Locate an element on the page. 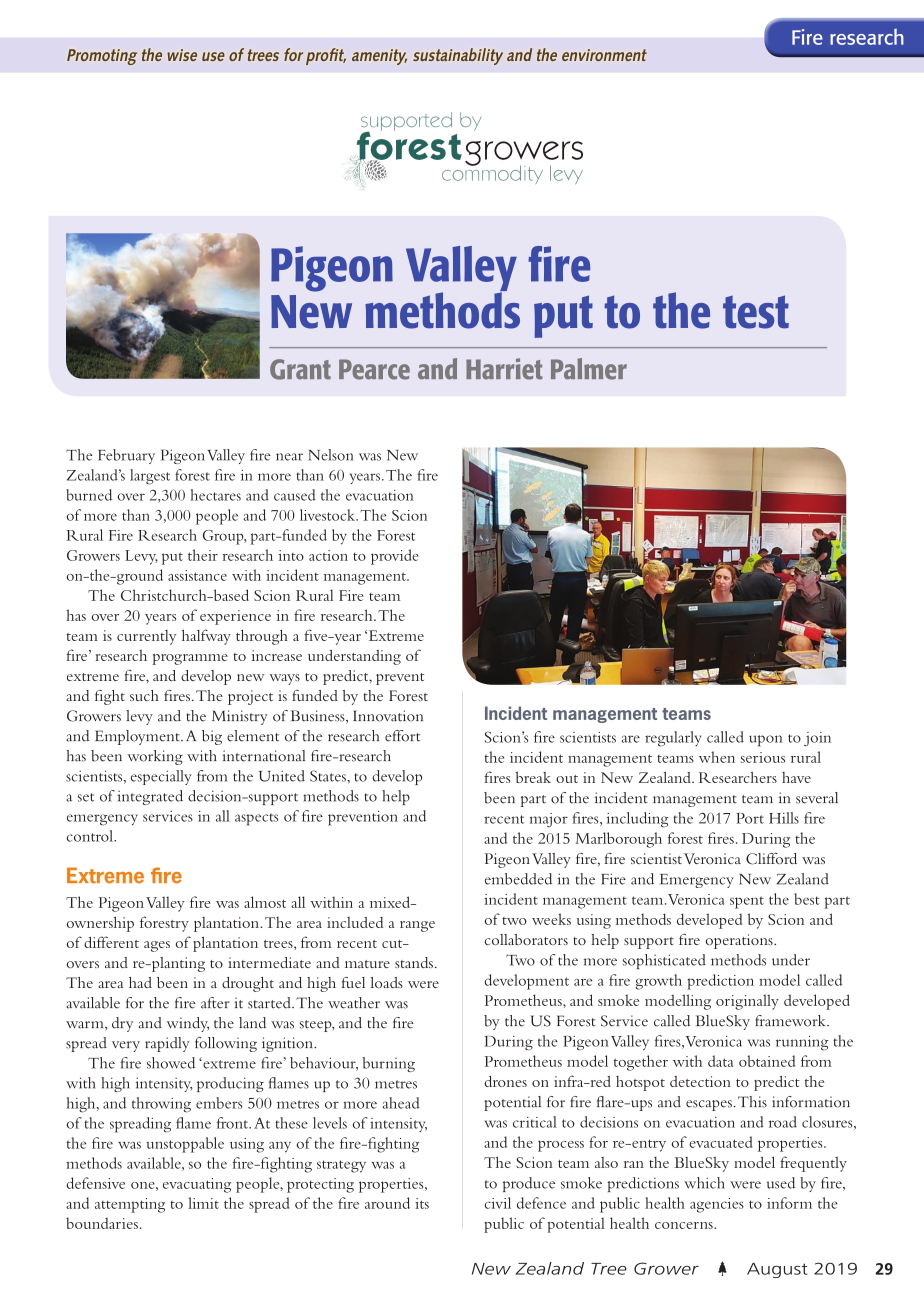 Image resolution: width=924 pixels, height=1308 pixels. effort is located at coordinates (402, 736).
